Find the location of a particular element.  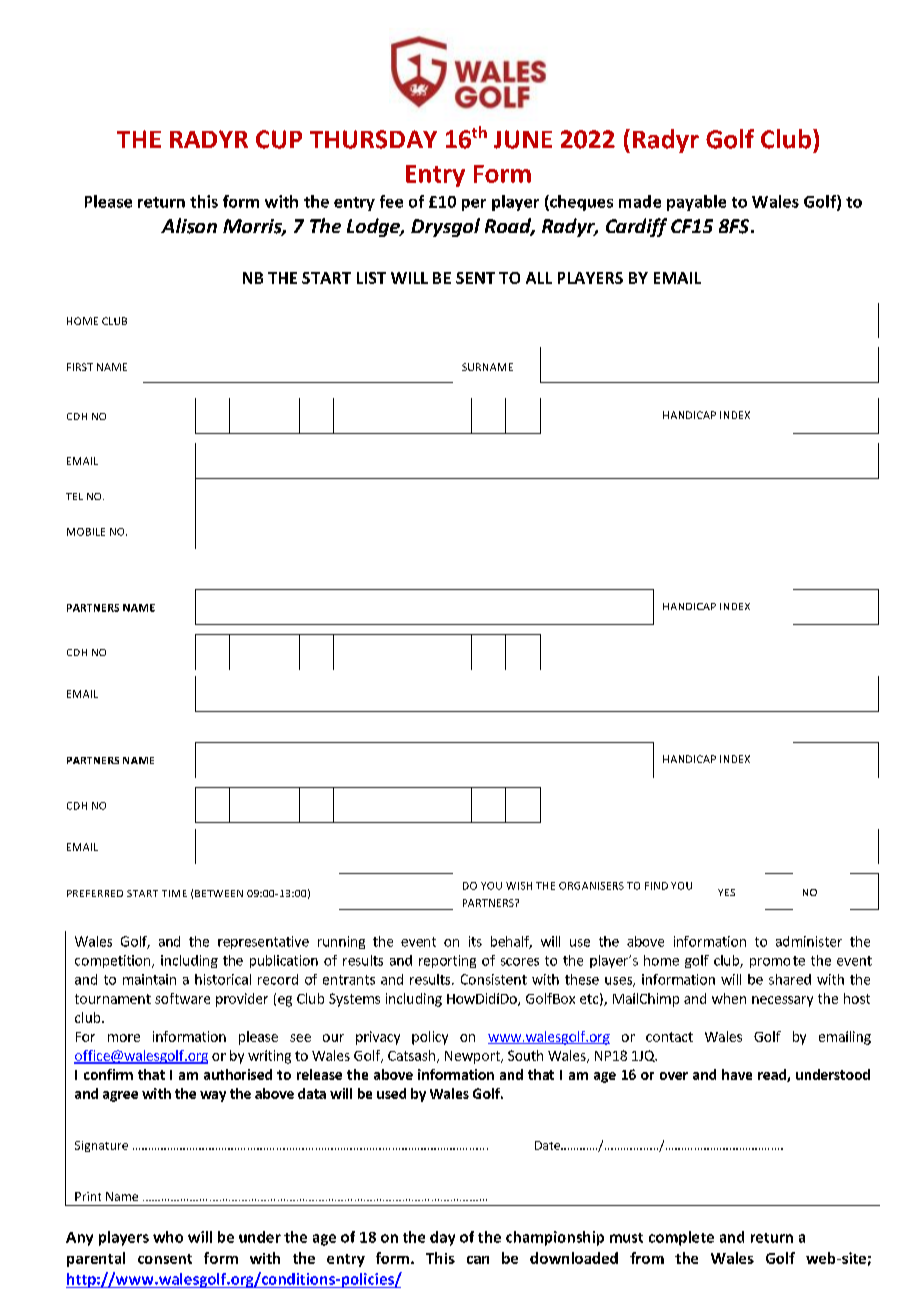

who is located at coordinates (168, 1237).
